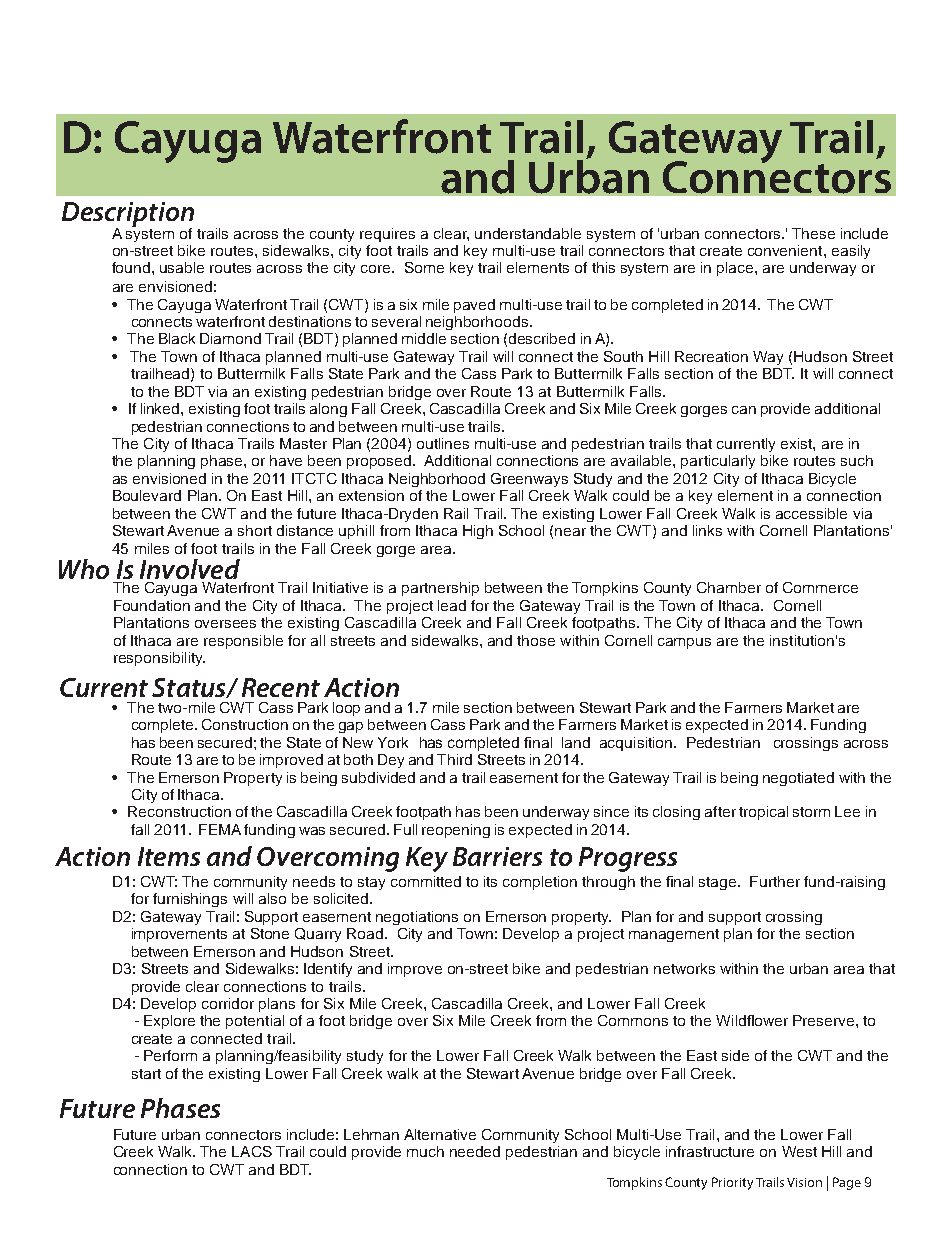 The image size is (952, 1233). What do you see at coordinates (161, 408) in the screenshot?
I see `linked` at bounding box center [161, 408].
